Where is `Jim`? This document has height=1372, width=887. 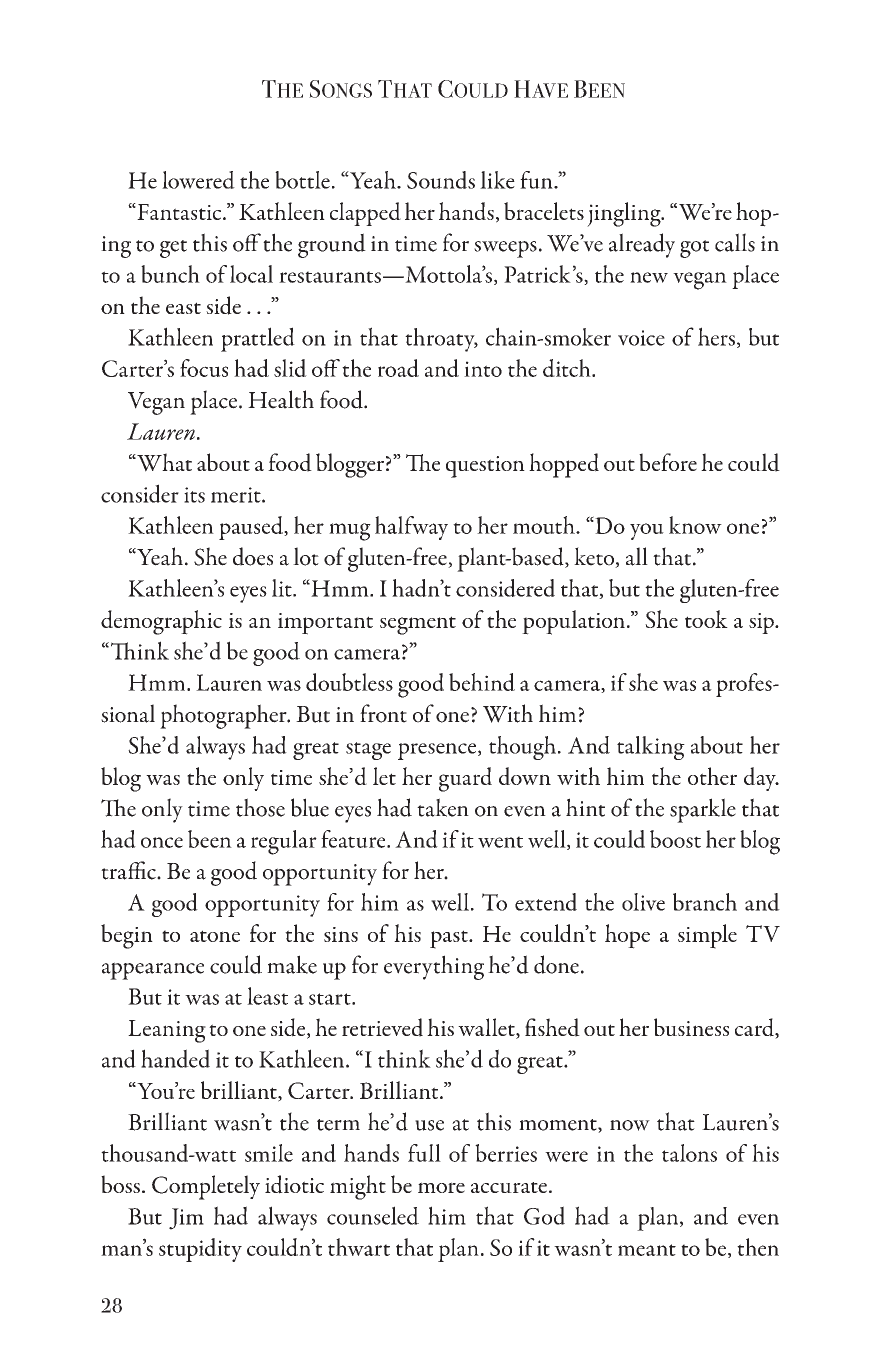
Jim is located at coordinates (186, 1219).
